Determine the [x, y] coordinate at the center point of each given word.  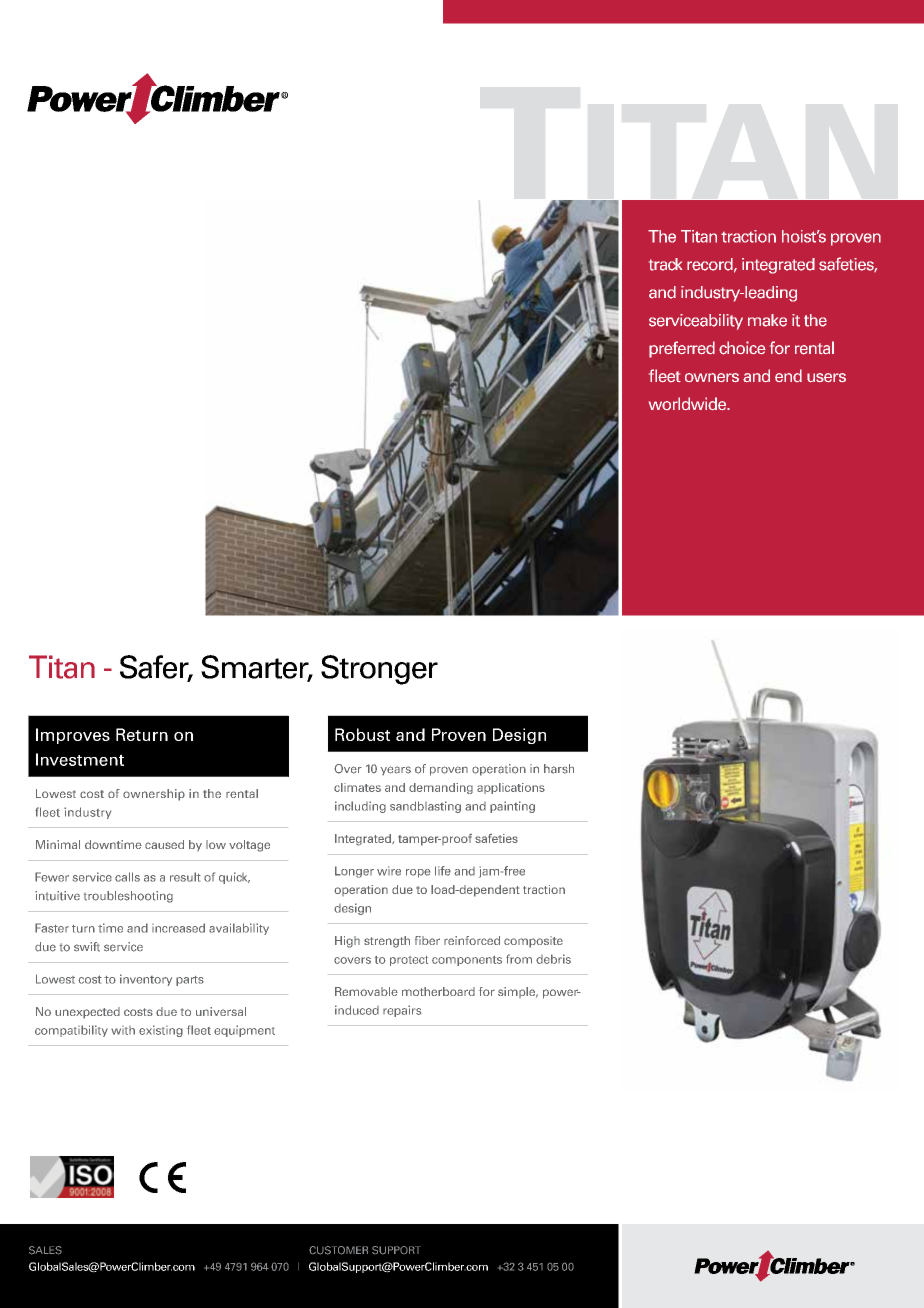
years [396, 770]
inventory [146, 980]
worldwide [688, 403]
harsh [559, 769]
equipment [244, 1031]
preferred [682, 349]
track [665, 264]
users [826, 377]
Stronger [379, 670]
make [767, 320]
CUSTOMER [338, 1250]
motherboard [438, 991]
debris [553, 959]
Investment [80, 759]
